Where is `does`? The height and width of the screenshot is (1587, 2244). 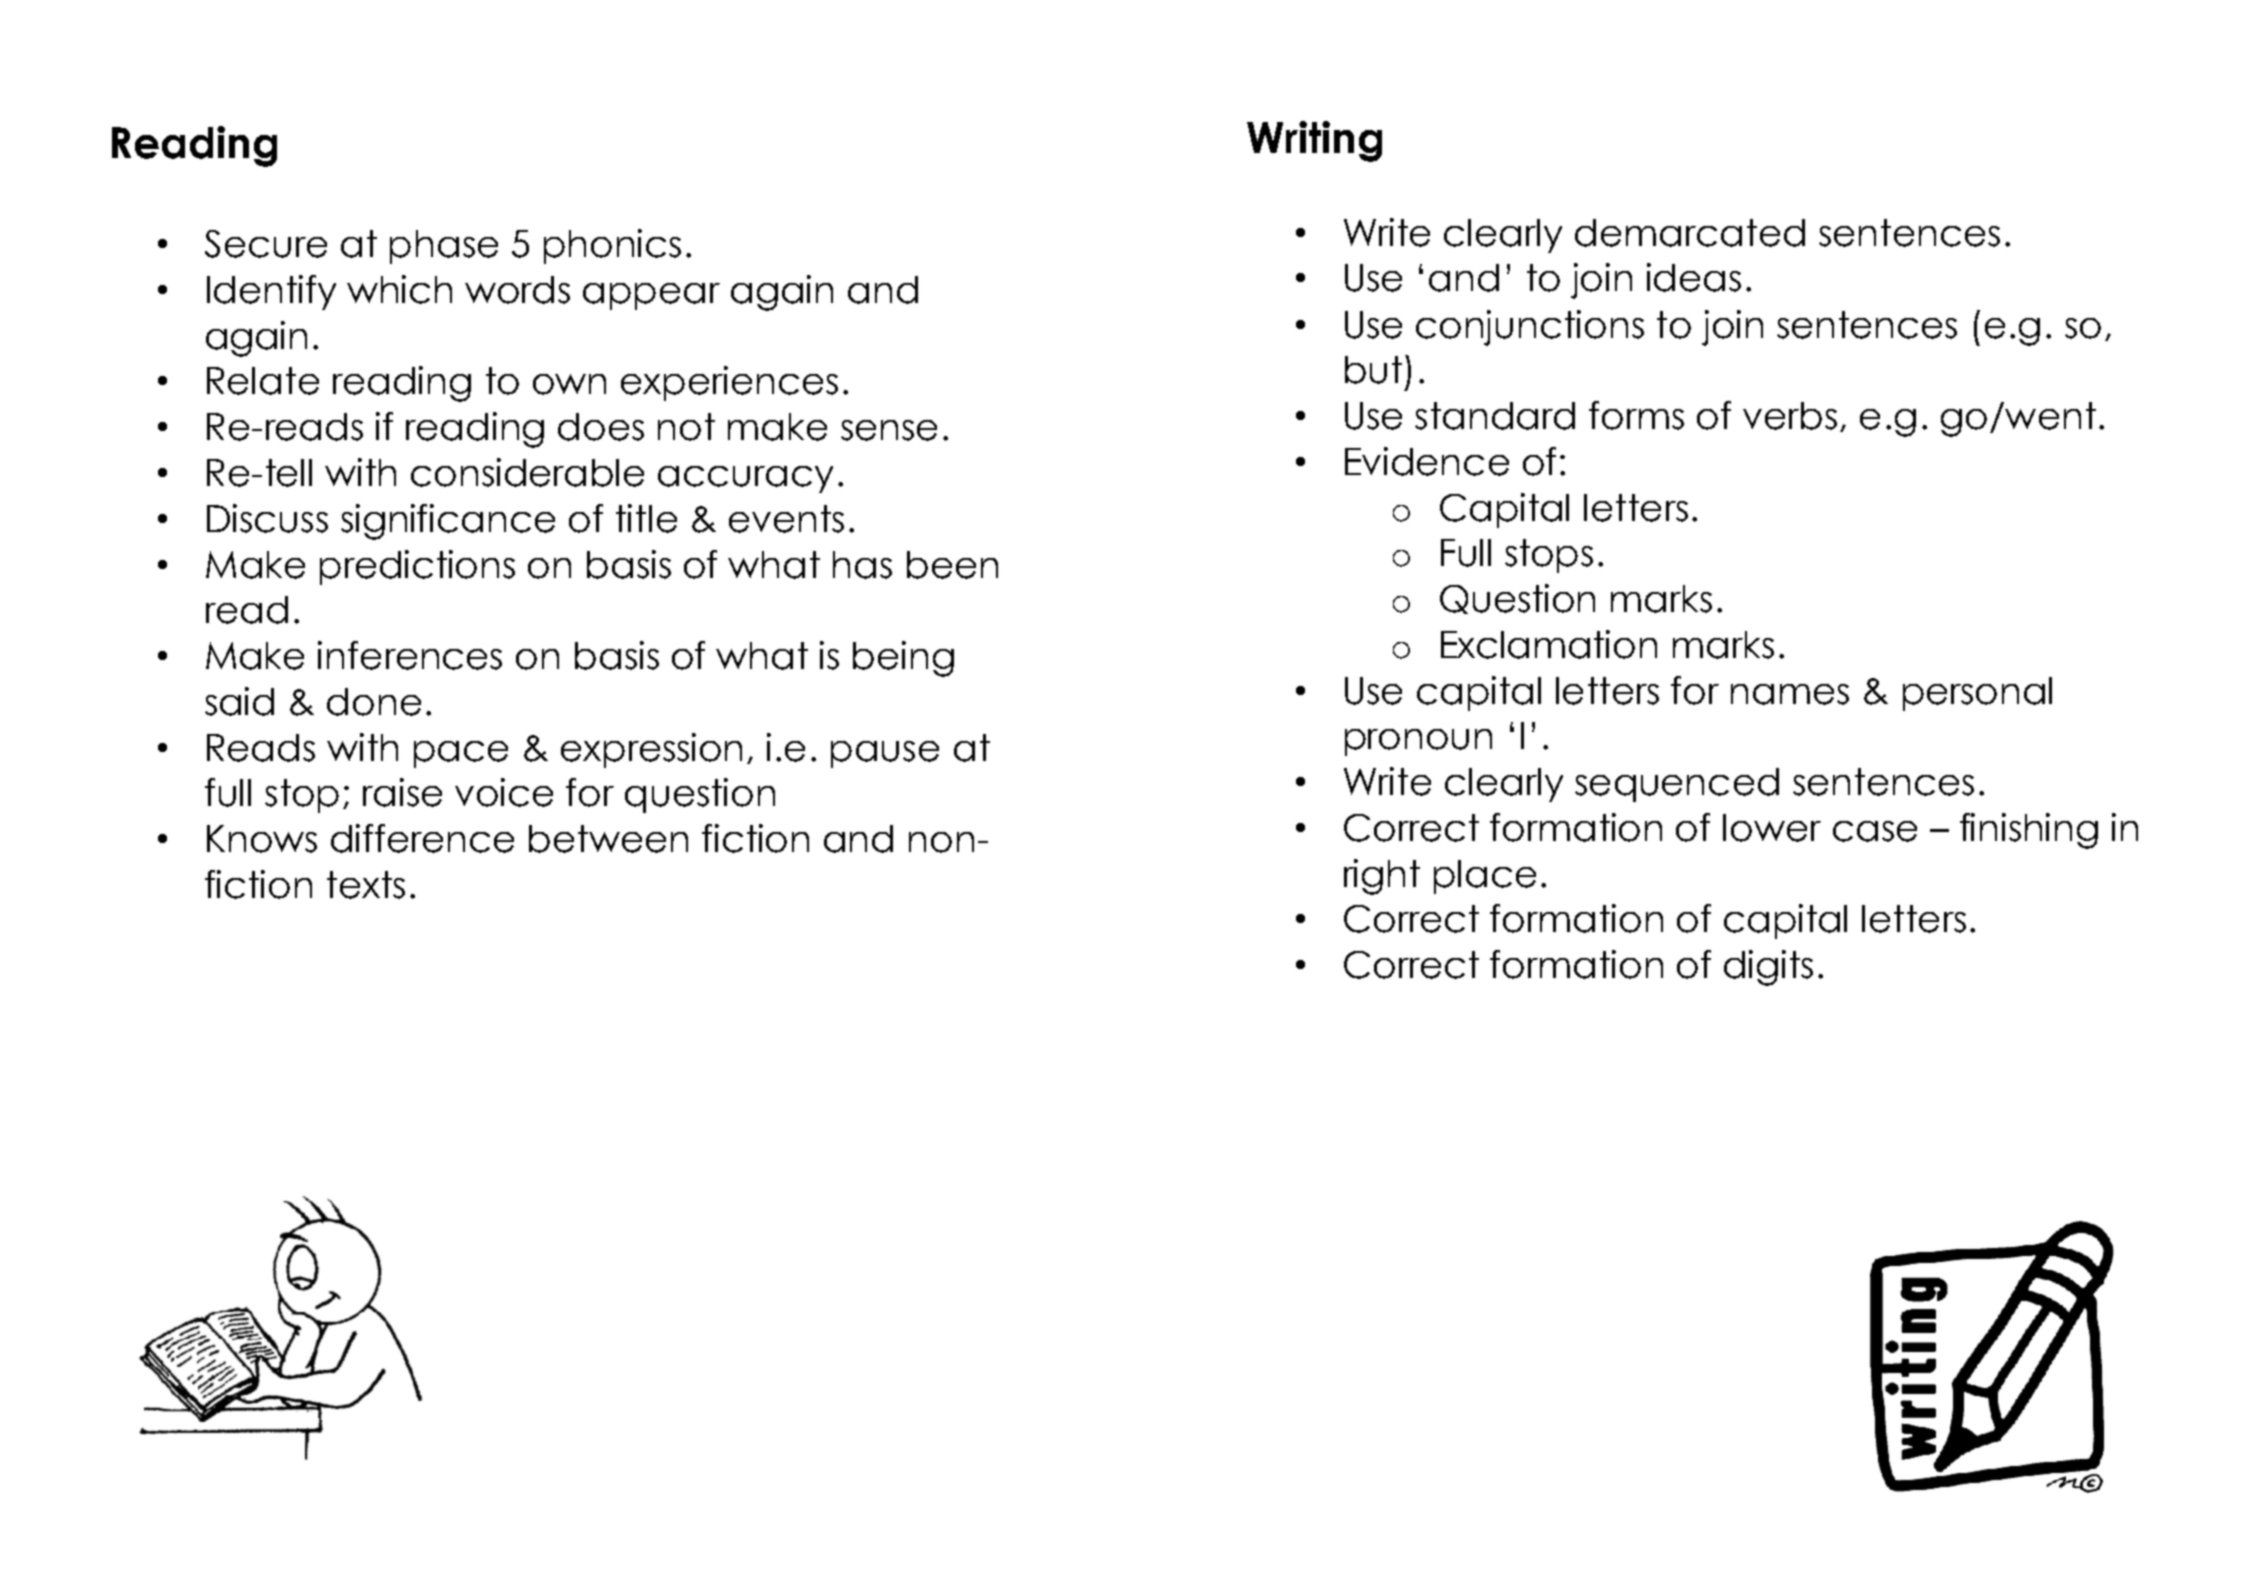
does is located at coordinates (601, 427).
